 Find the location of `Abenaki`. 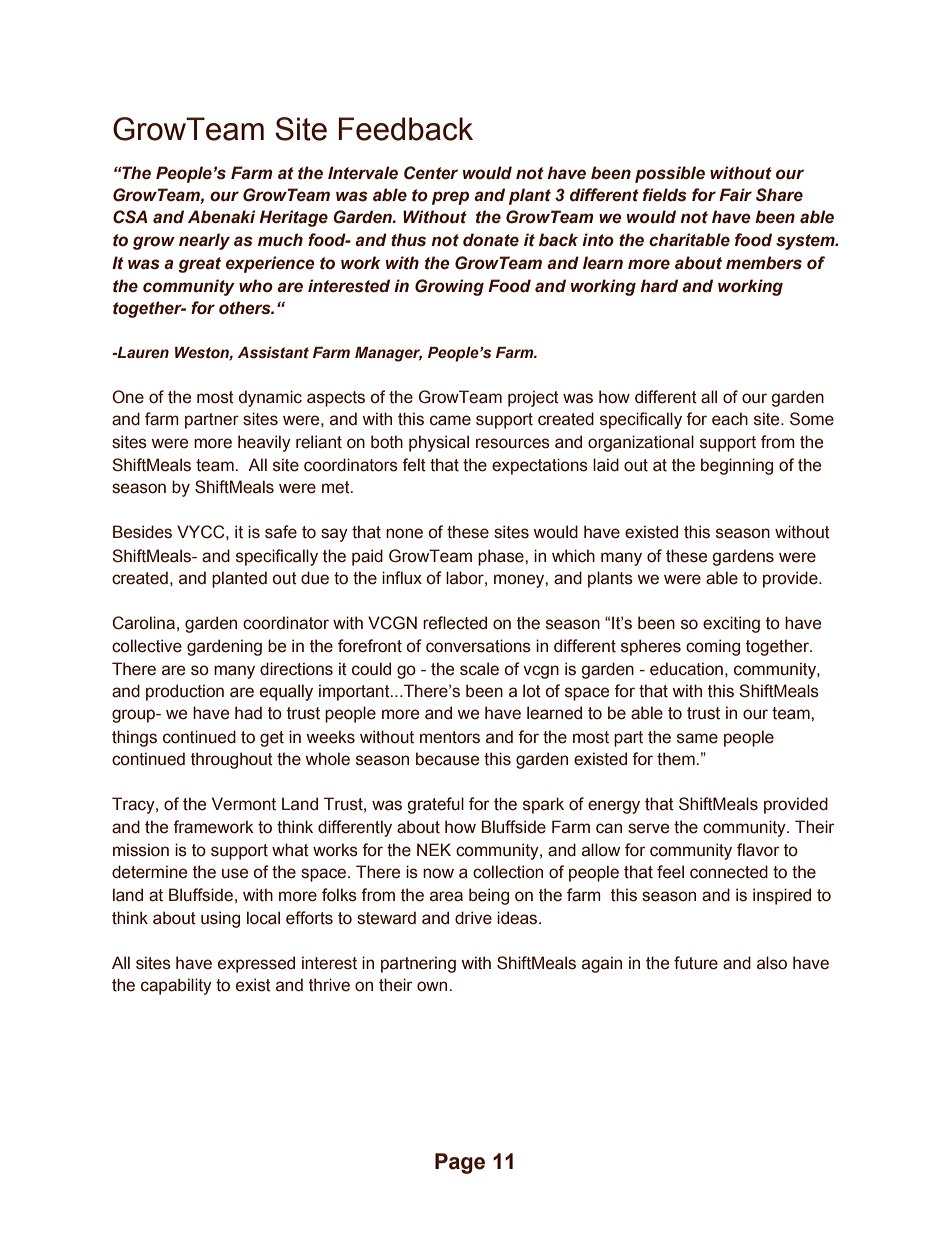

Abenaki is located at coordinates (222, 217).
